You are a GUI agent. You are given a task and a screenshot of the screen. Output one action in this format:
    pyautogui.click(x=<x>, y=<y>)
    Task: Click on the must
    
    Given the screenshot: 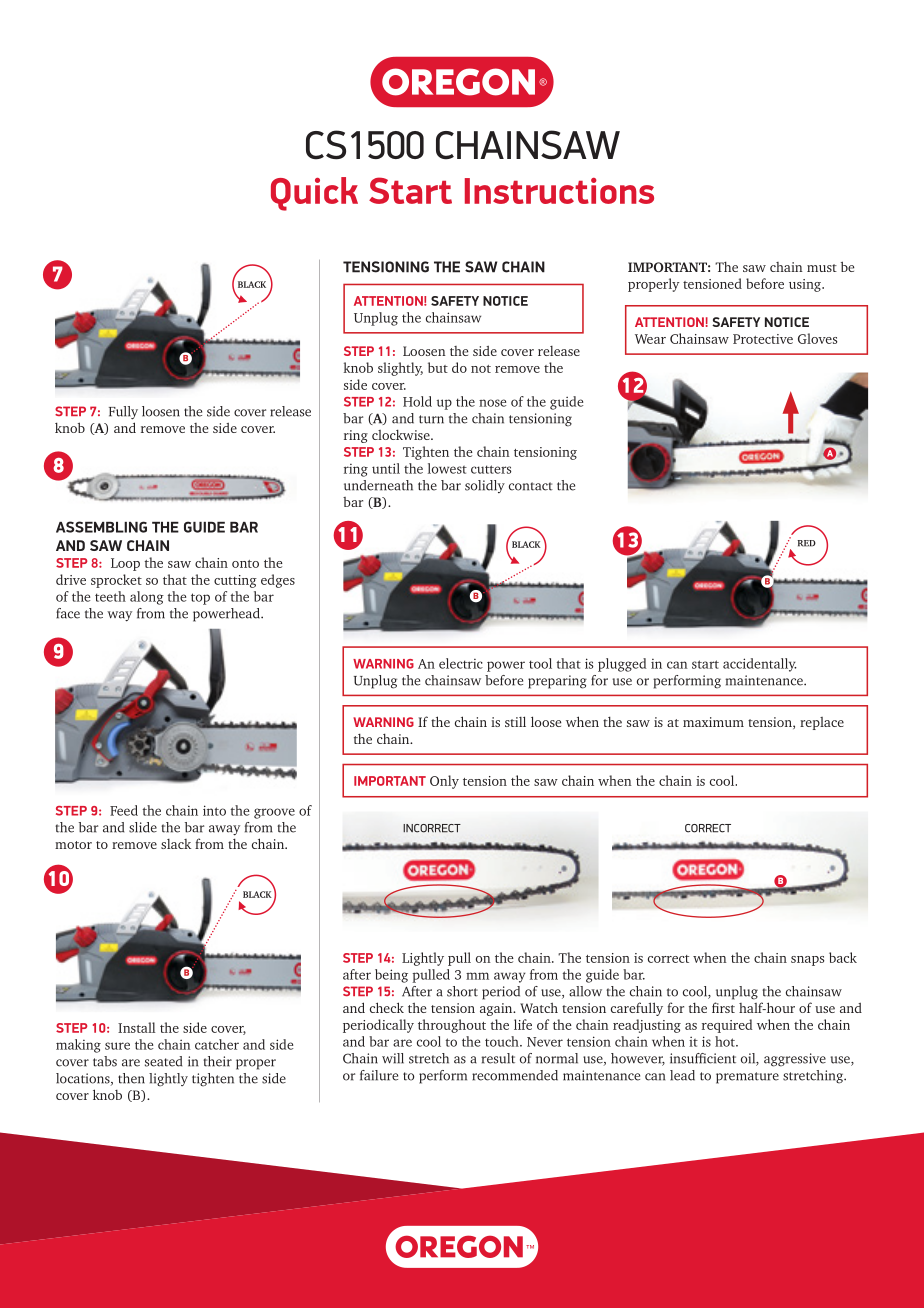 What is the action you would take?
    pyautogui.click(x=822, y=268)
